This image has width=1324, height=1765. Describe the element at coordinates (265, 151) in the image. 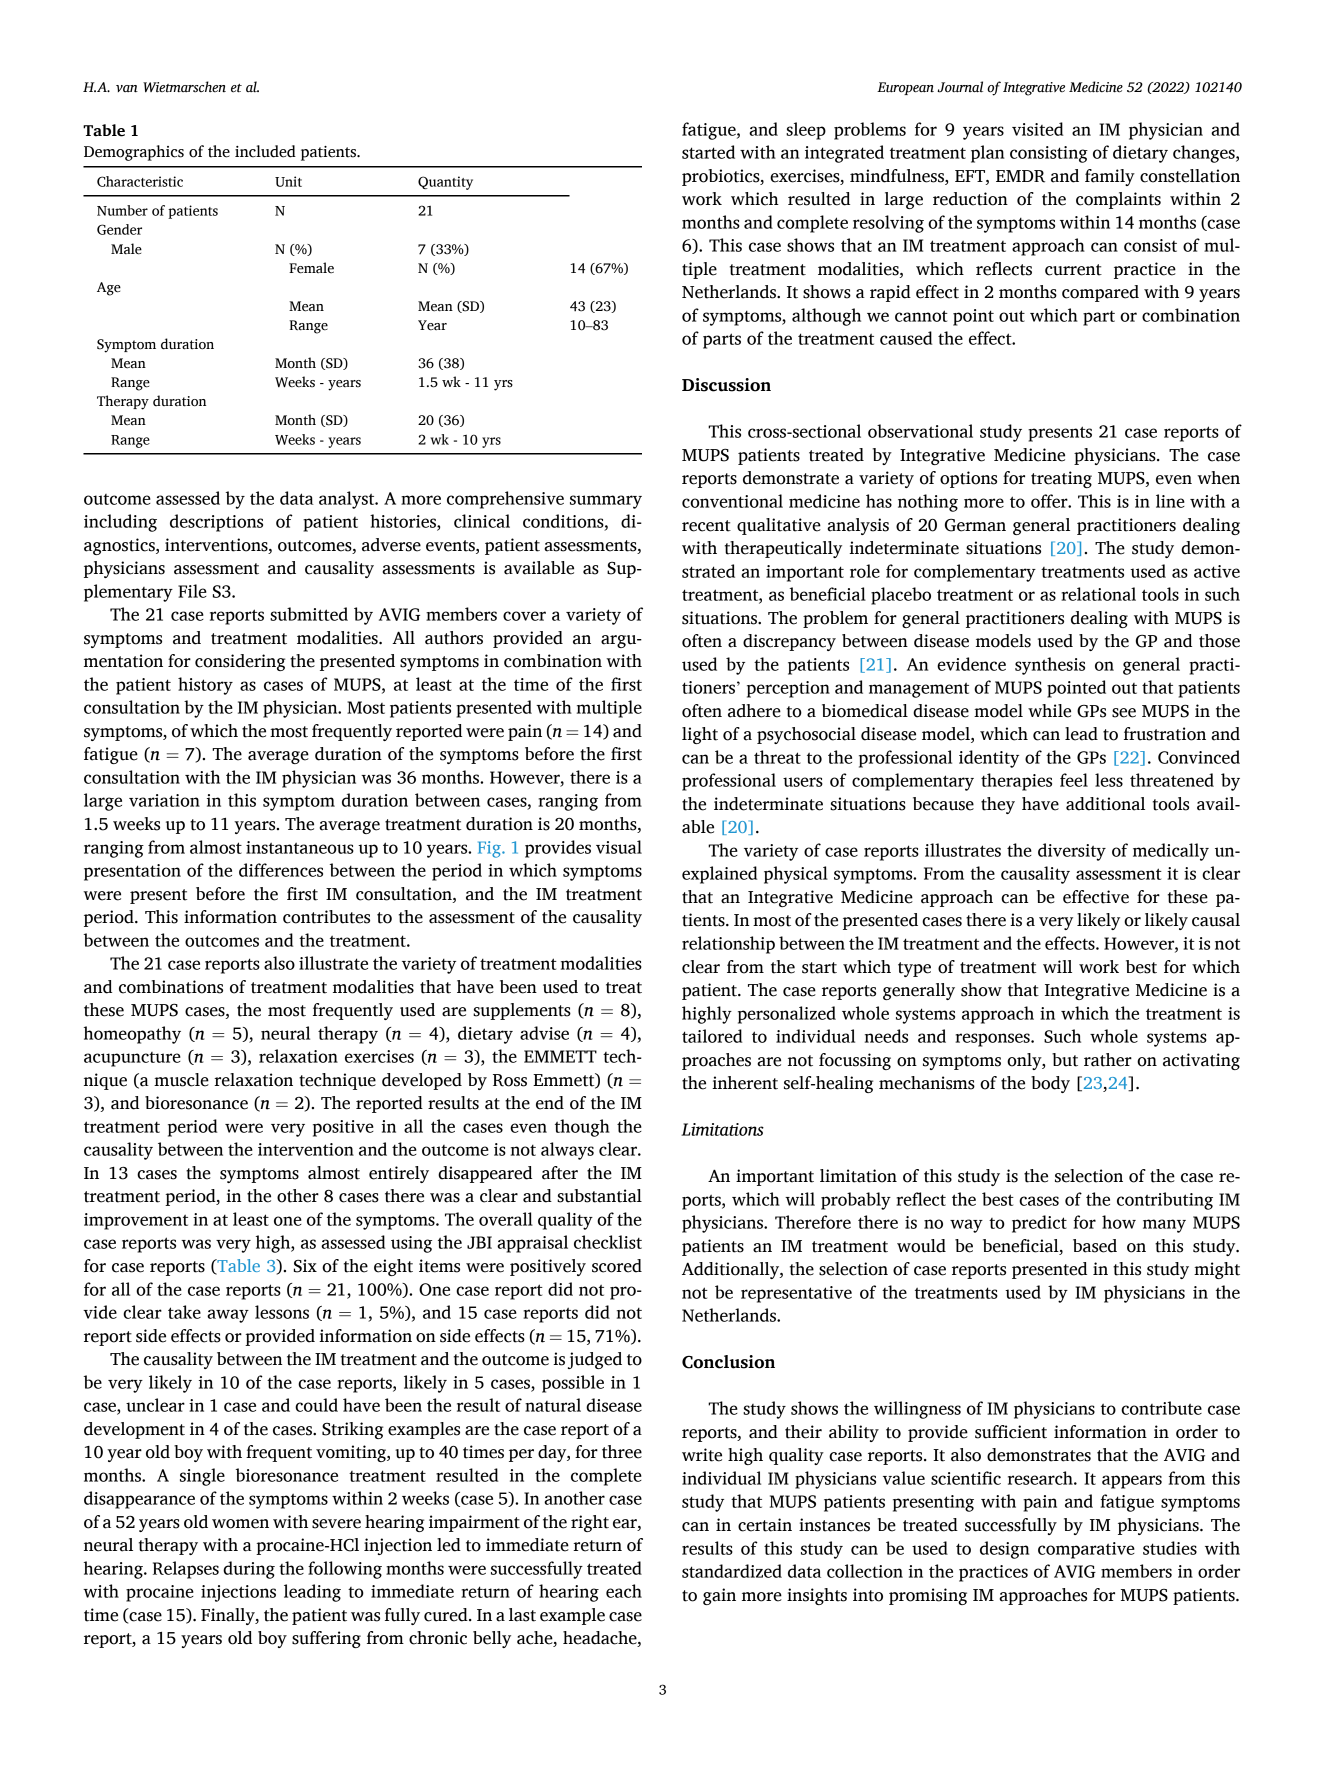

I see `included` at that location.
